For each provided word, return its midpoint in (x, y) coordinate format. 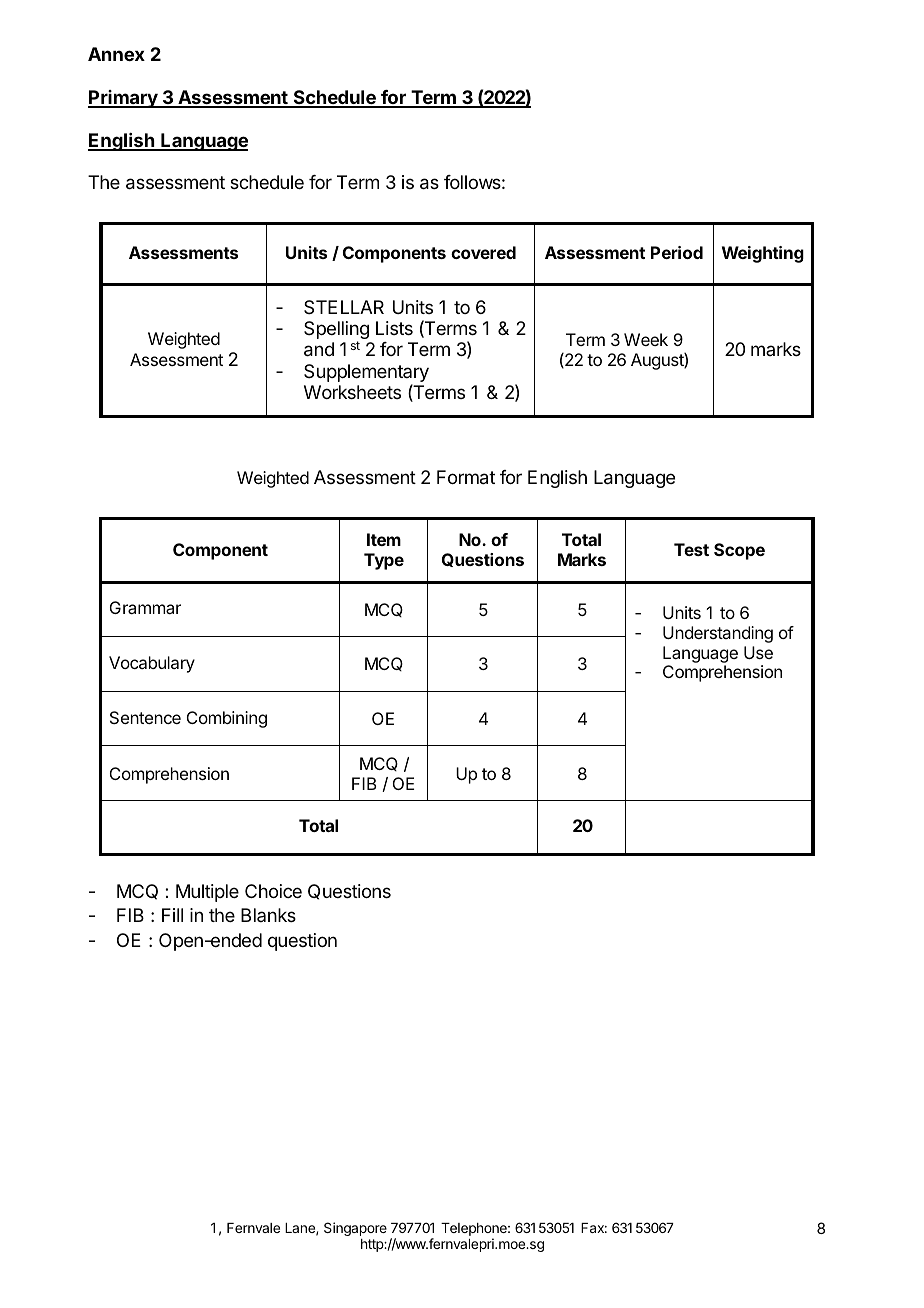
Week (646, 339)
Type (384, 561)
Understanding (718, 634)
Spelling (336, 331)
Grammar (145, 607)
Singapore (355, 1229)
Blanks (268, 915)
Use (758, 652)
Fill (172, 915)
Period (677, 252)
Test (691, 549)
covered (483, 252)
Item (384, 539)
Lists (394, 328)
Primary (124, 99)
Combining (227, 719)
